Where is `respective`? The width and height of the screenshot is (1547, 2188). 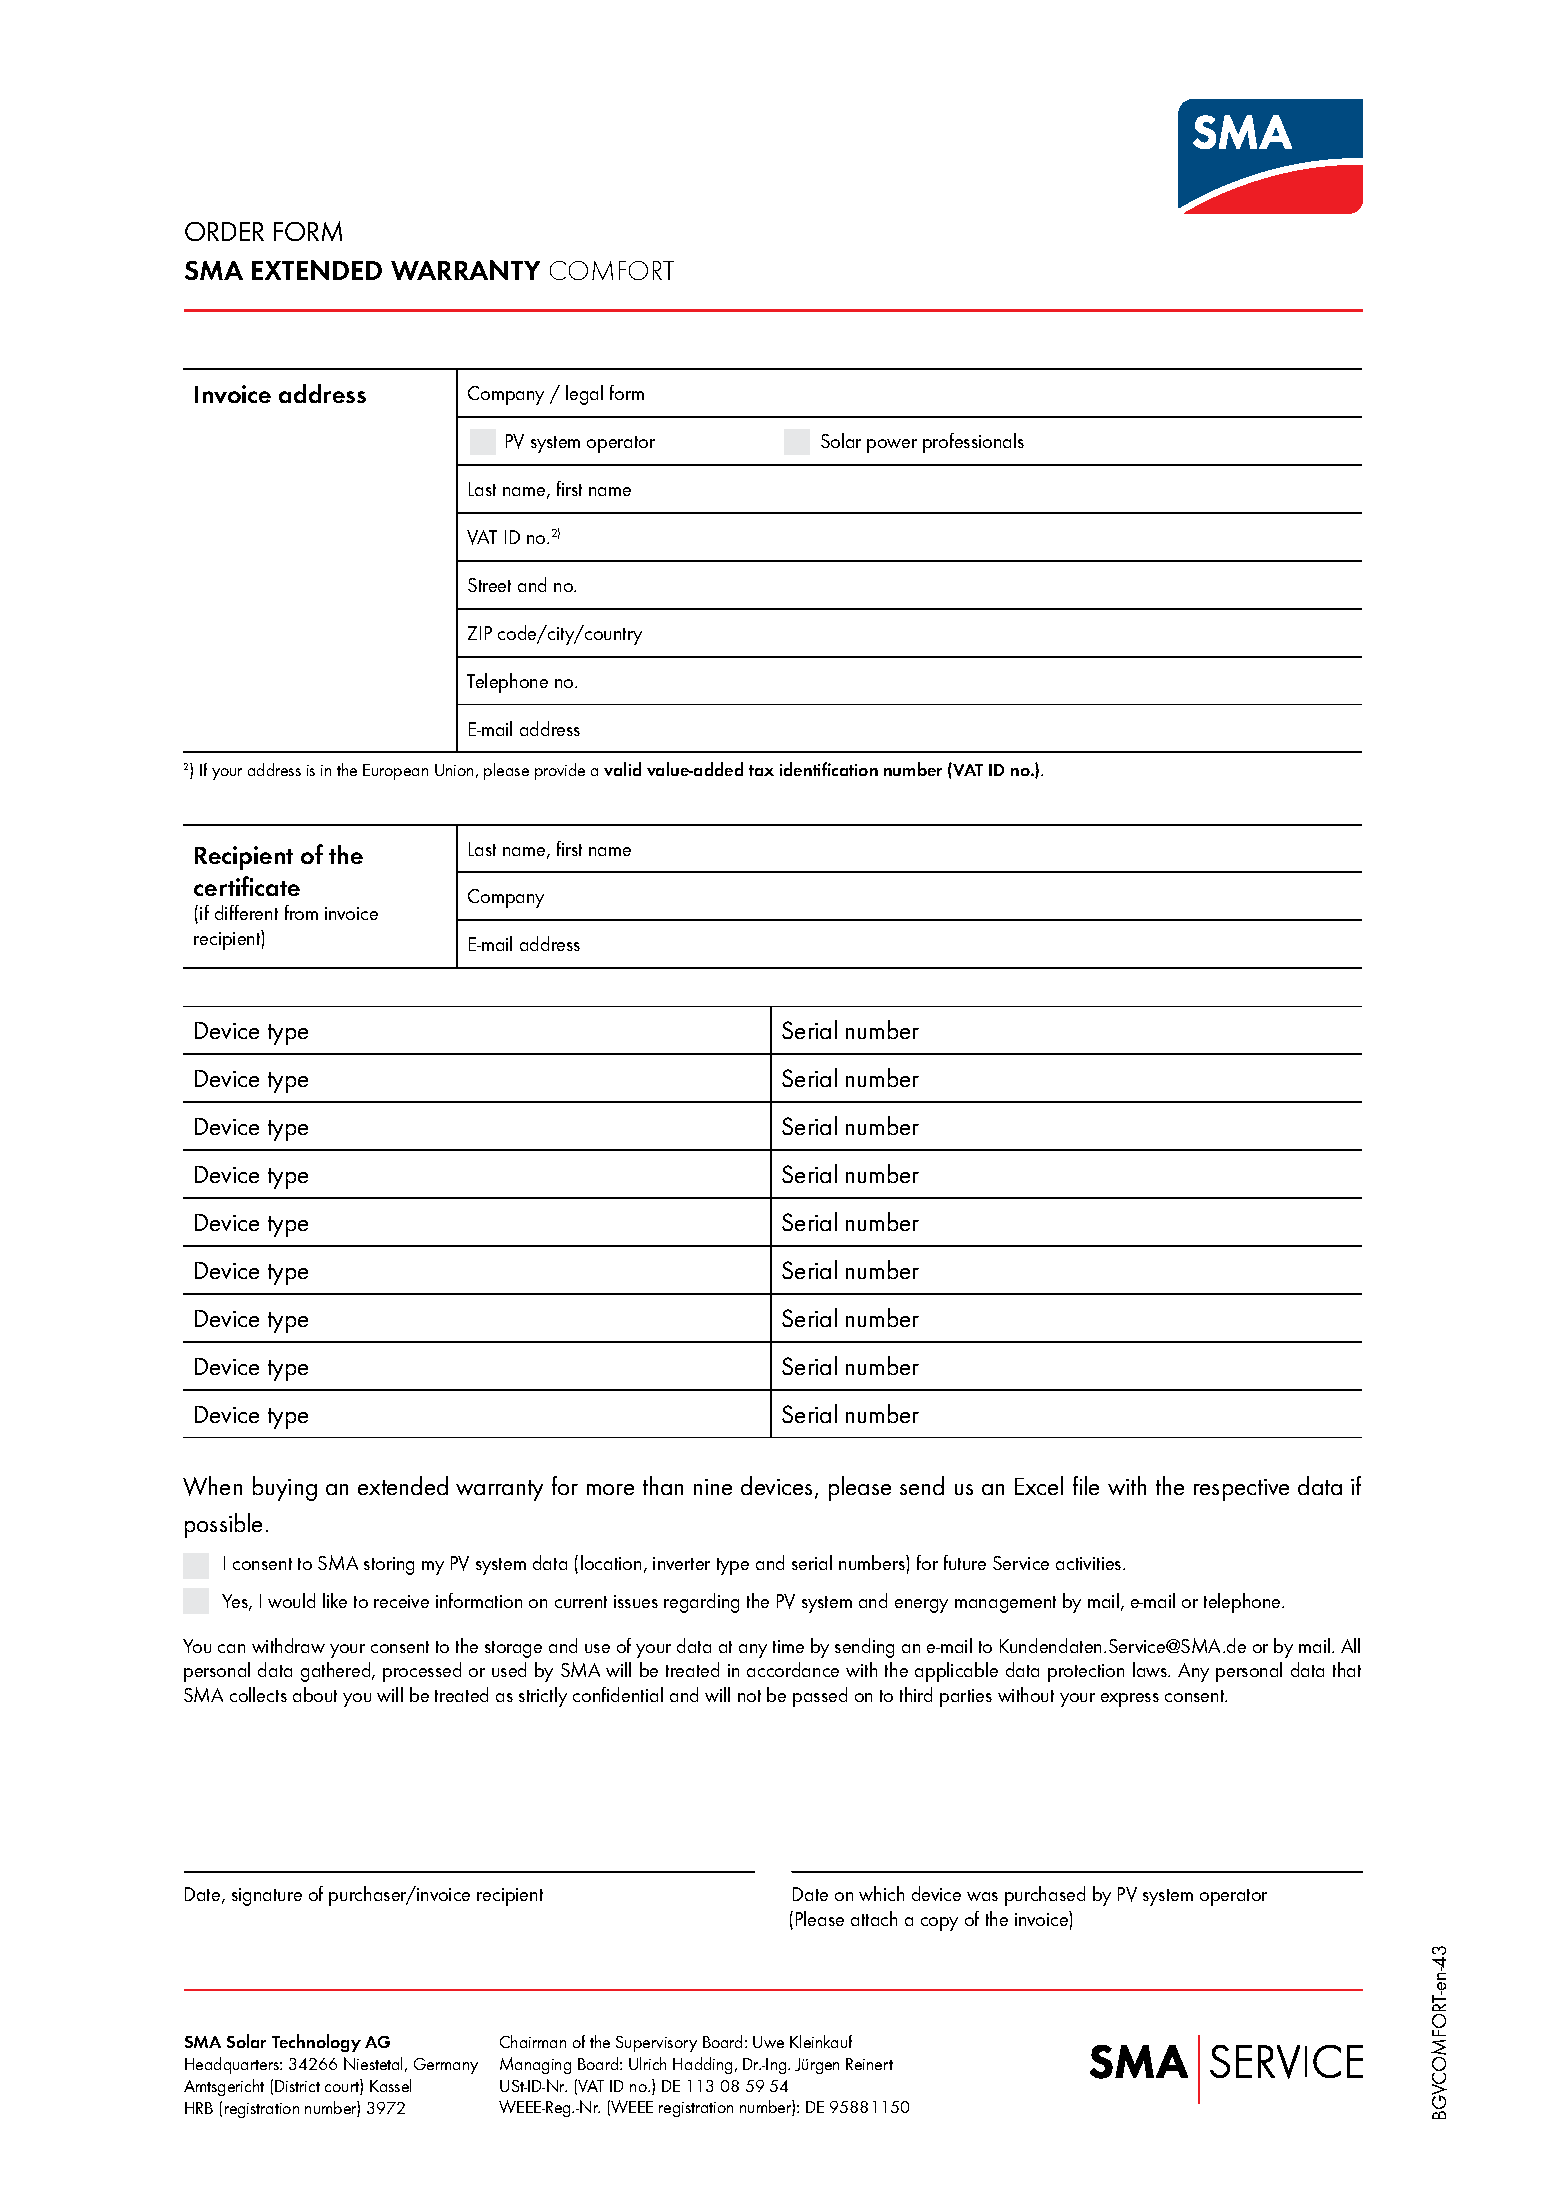
respective is located at coordinates (1241, 1490).
